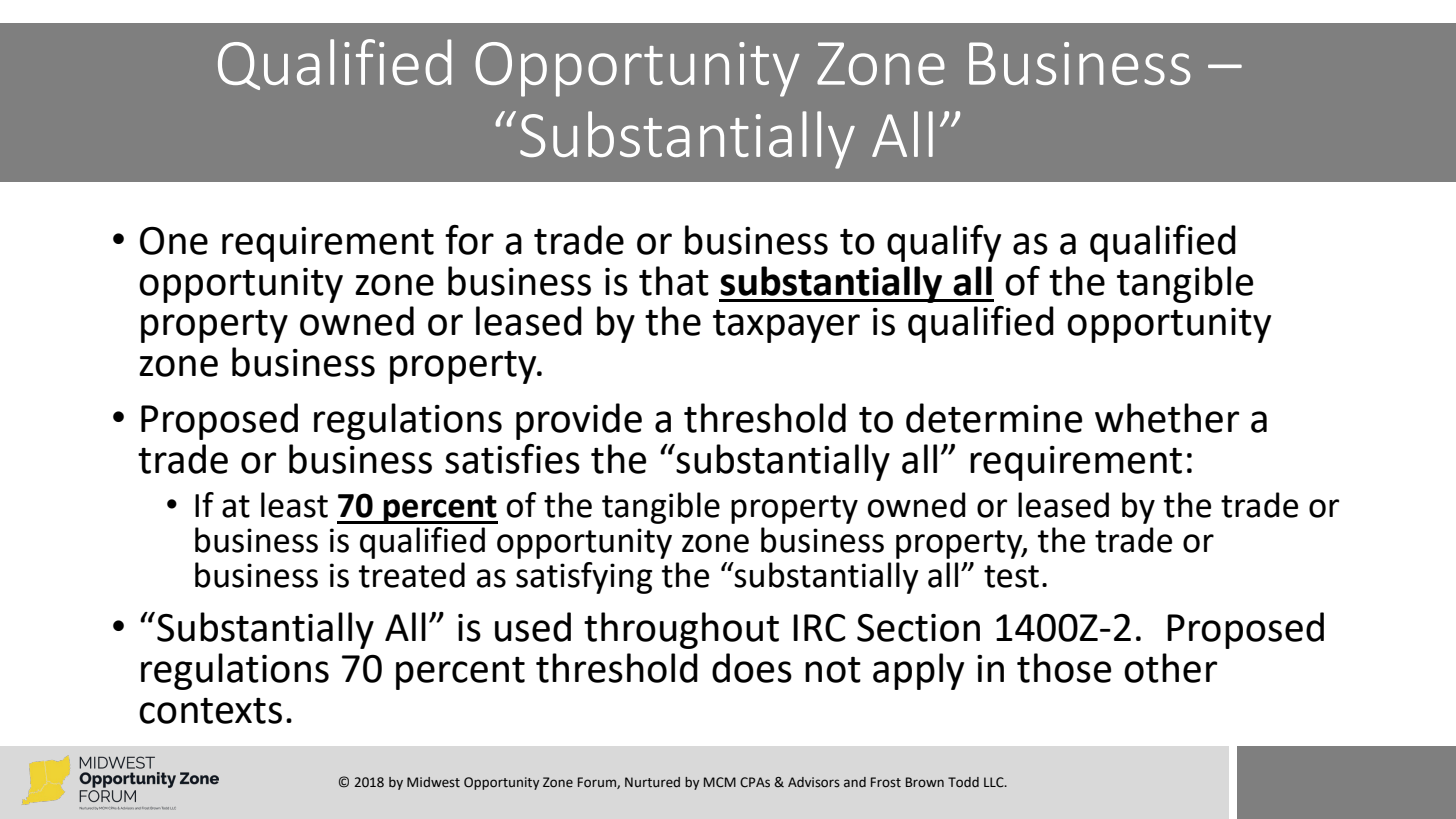 The height and width of the page is (819, 1456). What do you see at coordinates (579, 421) in the page?
I see `provide` at bounding box center [579, 421].
